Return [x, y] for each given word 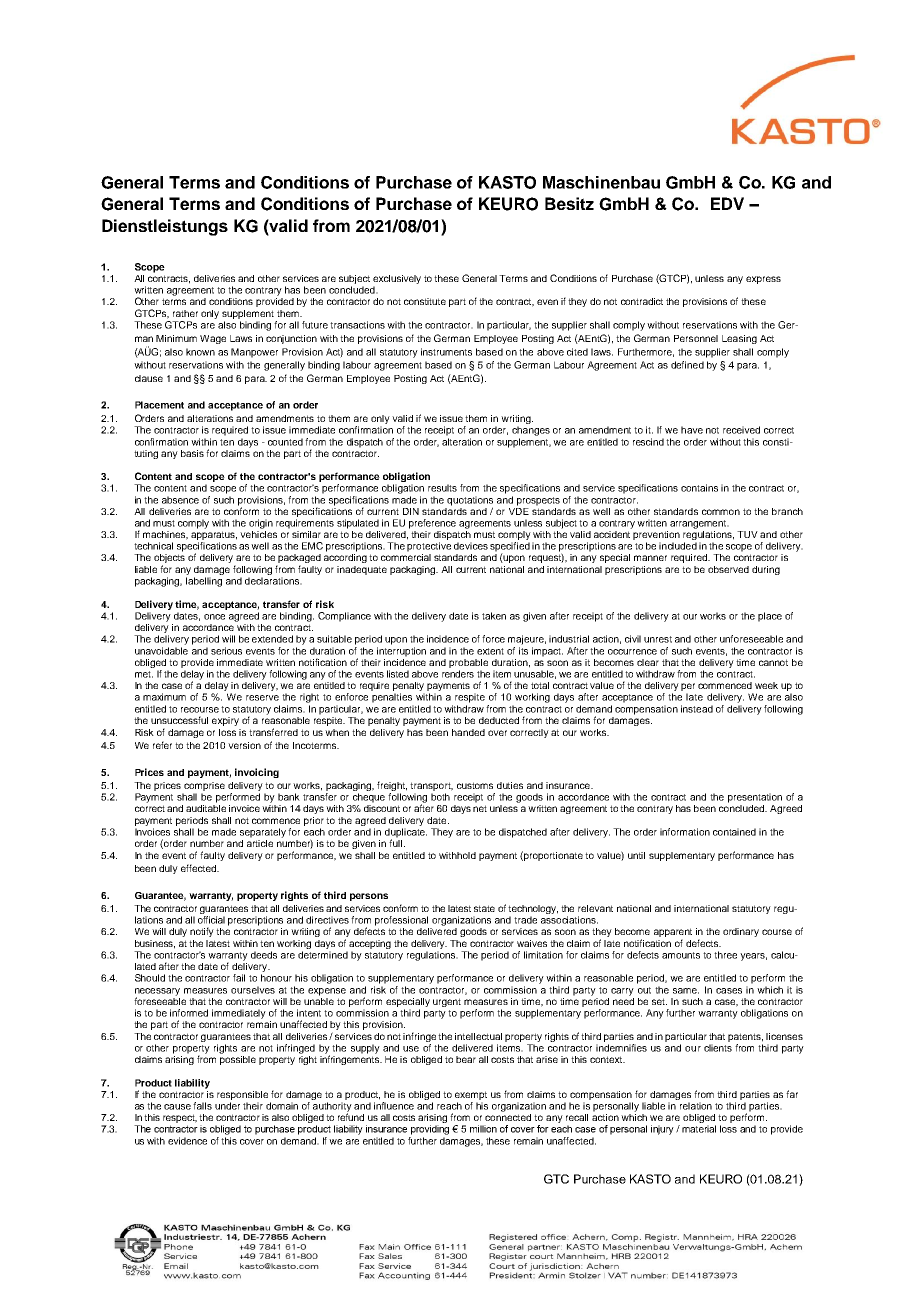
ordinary [741, 932]
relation [696, 1106]
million [483, 1129]
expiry [225, 721]
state [484, 908]
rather [185, 313]
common [721, 512]
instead [697, 709]
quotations [470, 502]
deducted [499, 720]
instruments [446, 352]
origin [261, 524]
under [227, 1106]
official [211, 920]
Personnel [696, 338]
